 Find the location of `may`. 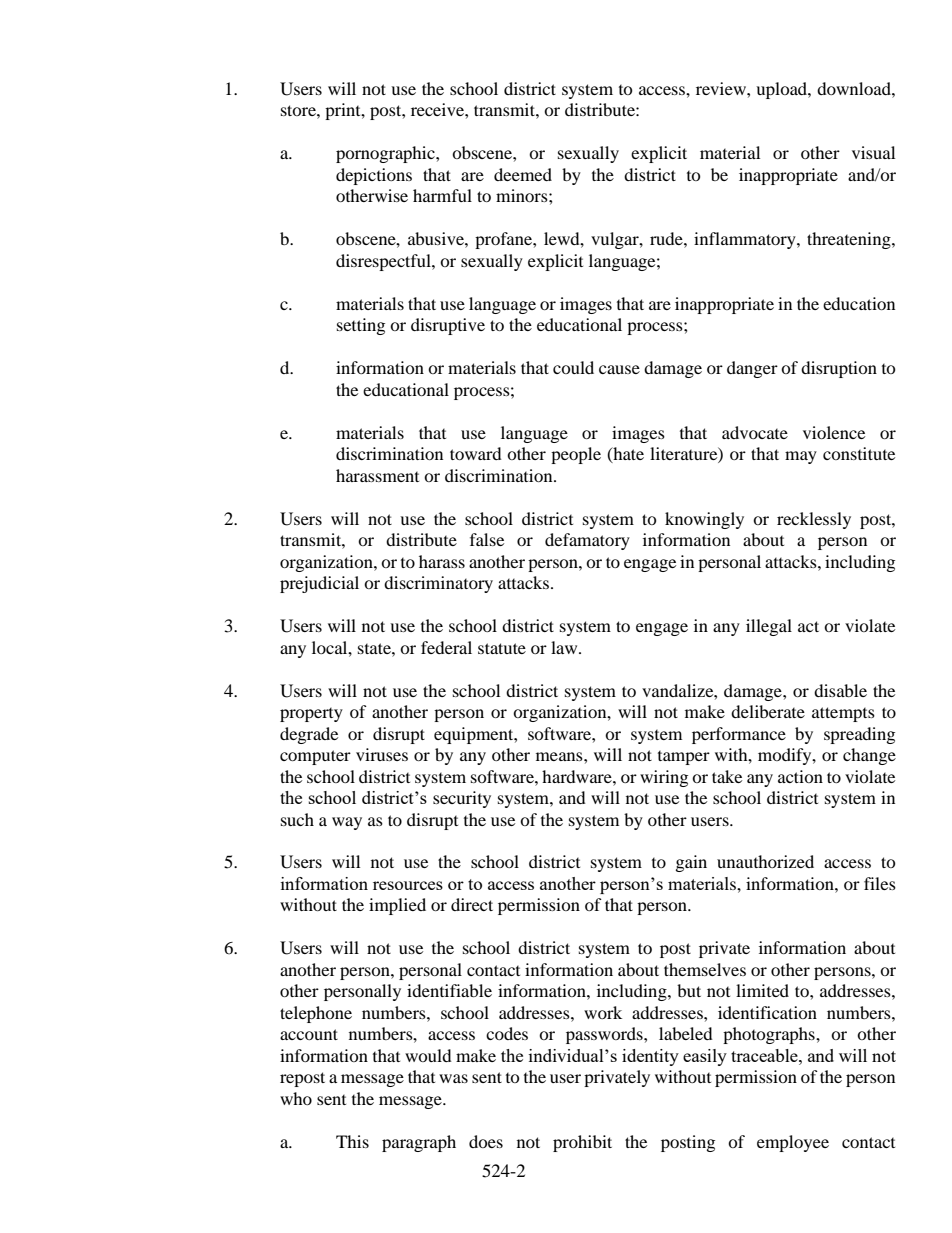

may is located at coordinates (801, 457).
